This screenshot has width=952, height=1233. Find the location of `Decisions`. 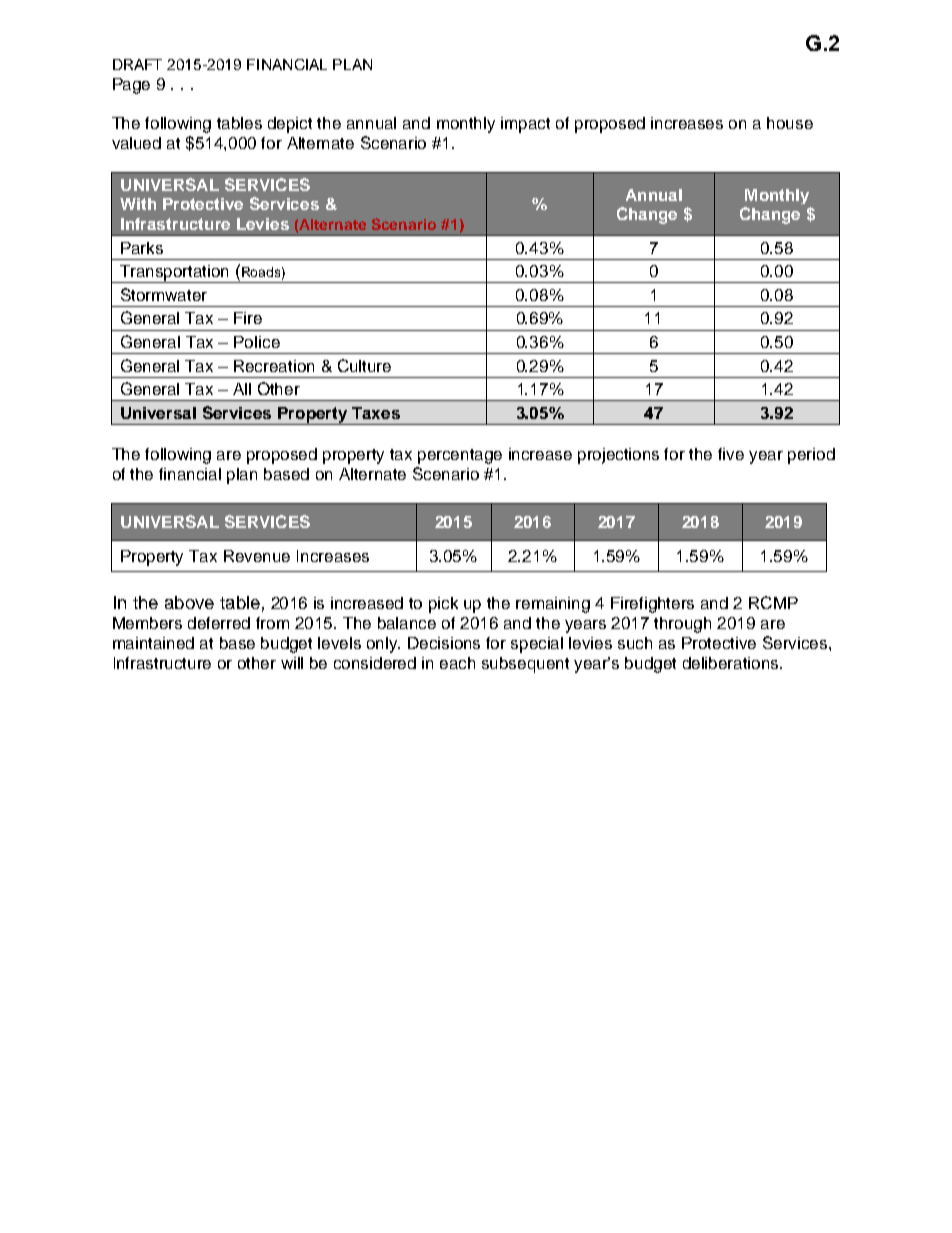

Decisions is located at coordinates (444, 643).
